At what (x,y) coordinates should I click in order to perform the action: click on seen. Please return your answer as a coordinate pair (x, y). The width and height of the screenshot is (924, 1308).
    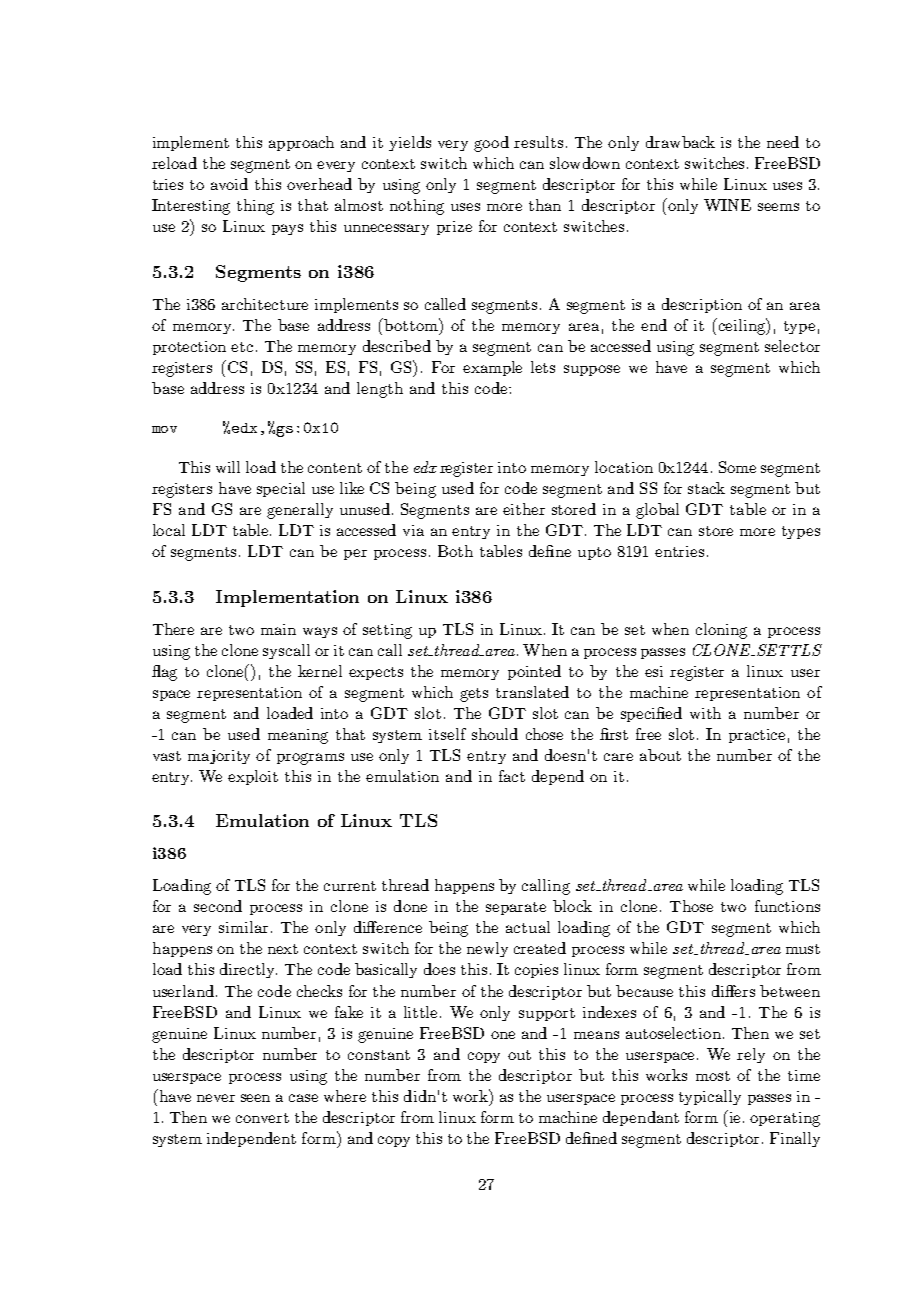
    Looking at the image, I should click on (255, 1098).
